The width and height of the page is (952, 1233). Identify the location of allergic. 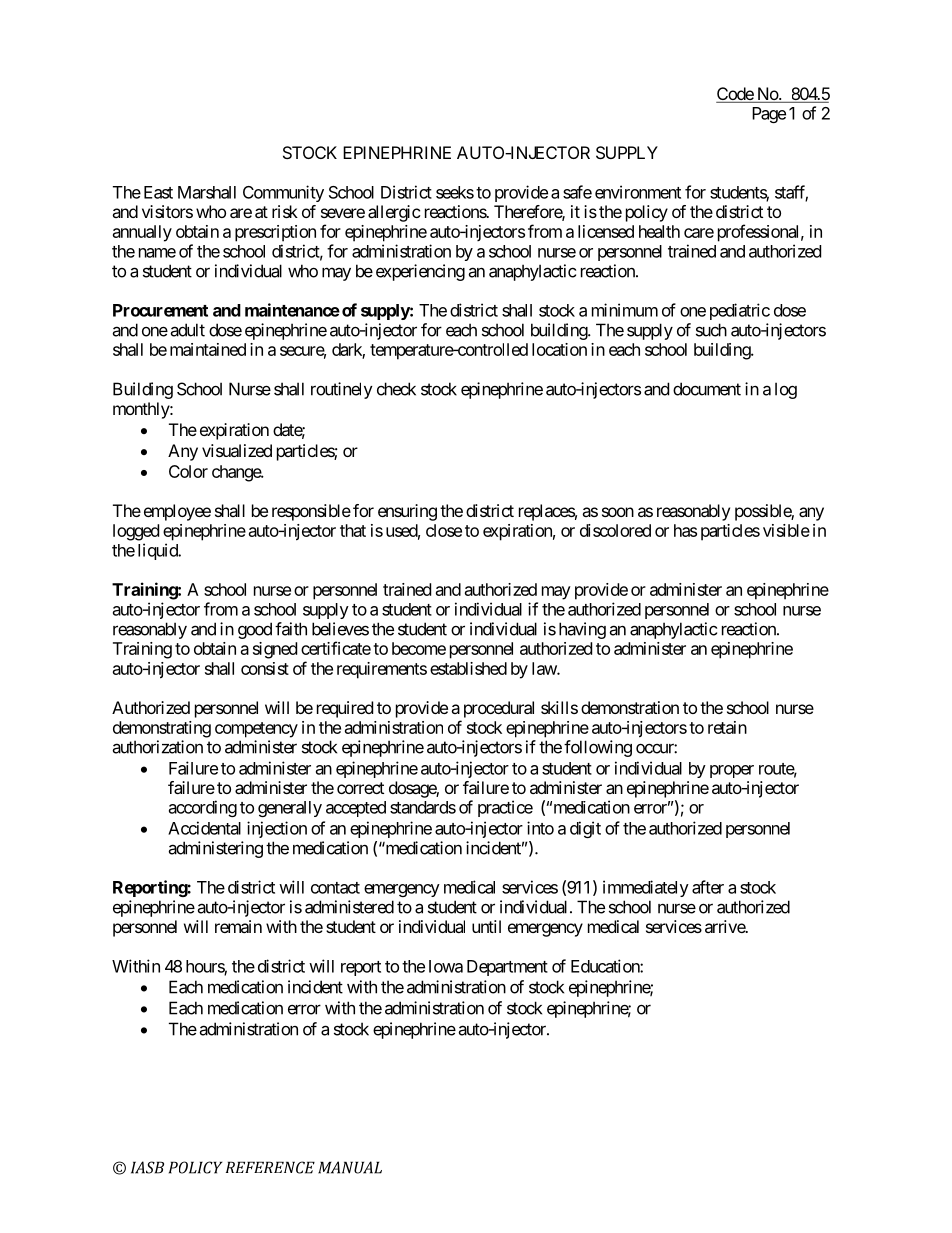
(394, 213).
